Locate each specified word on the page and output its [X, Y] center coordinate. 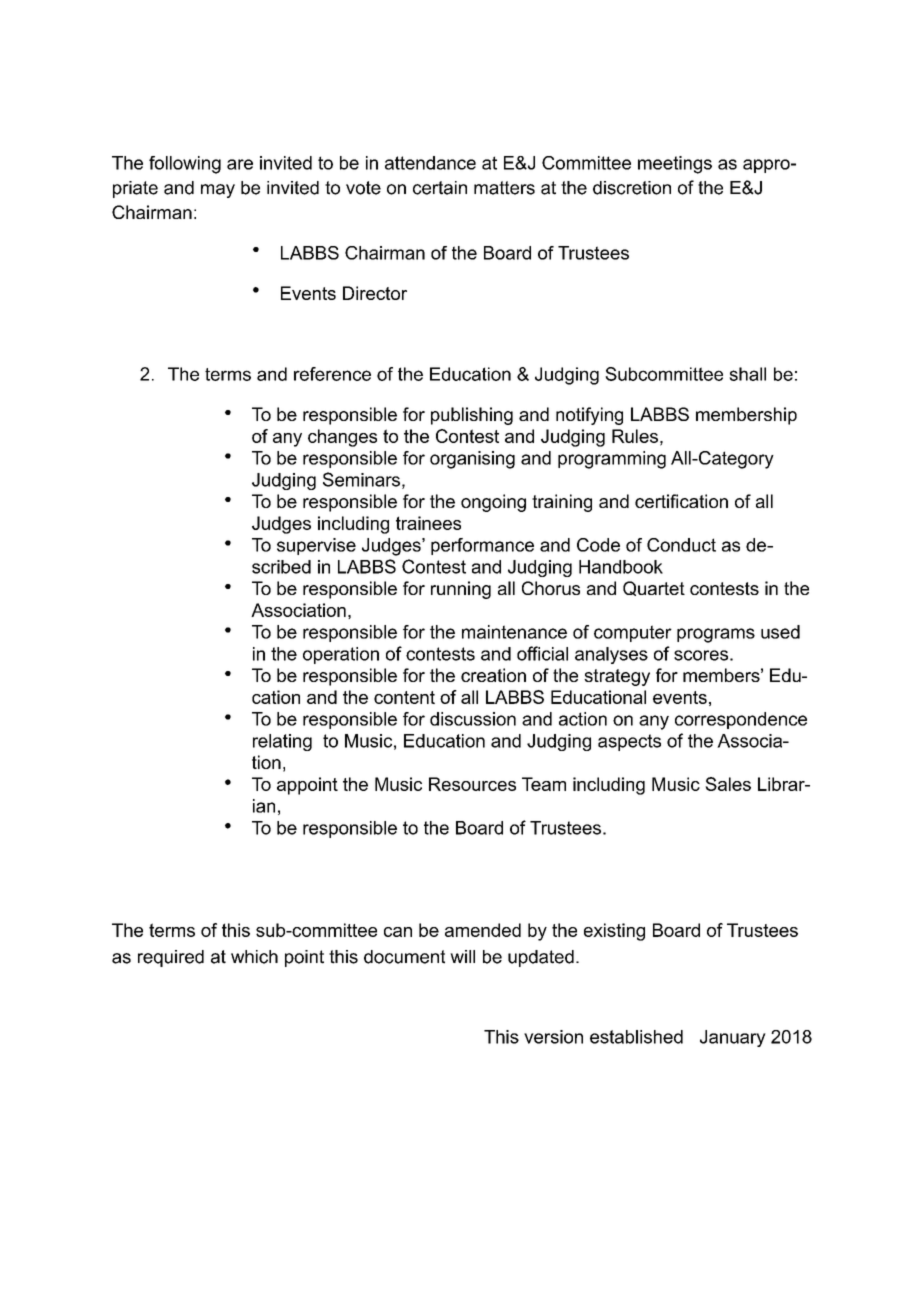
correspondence [741, 720]
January [733, 1038]
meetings [675, 165]
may [218, 191]
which [254, 957]
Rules [635, 436]
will [462, 956]
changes [342, 438]
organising [472, 460]
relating [282, 742]
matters [504, 188]
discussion [473, 719]
